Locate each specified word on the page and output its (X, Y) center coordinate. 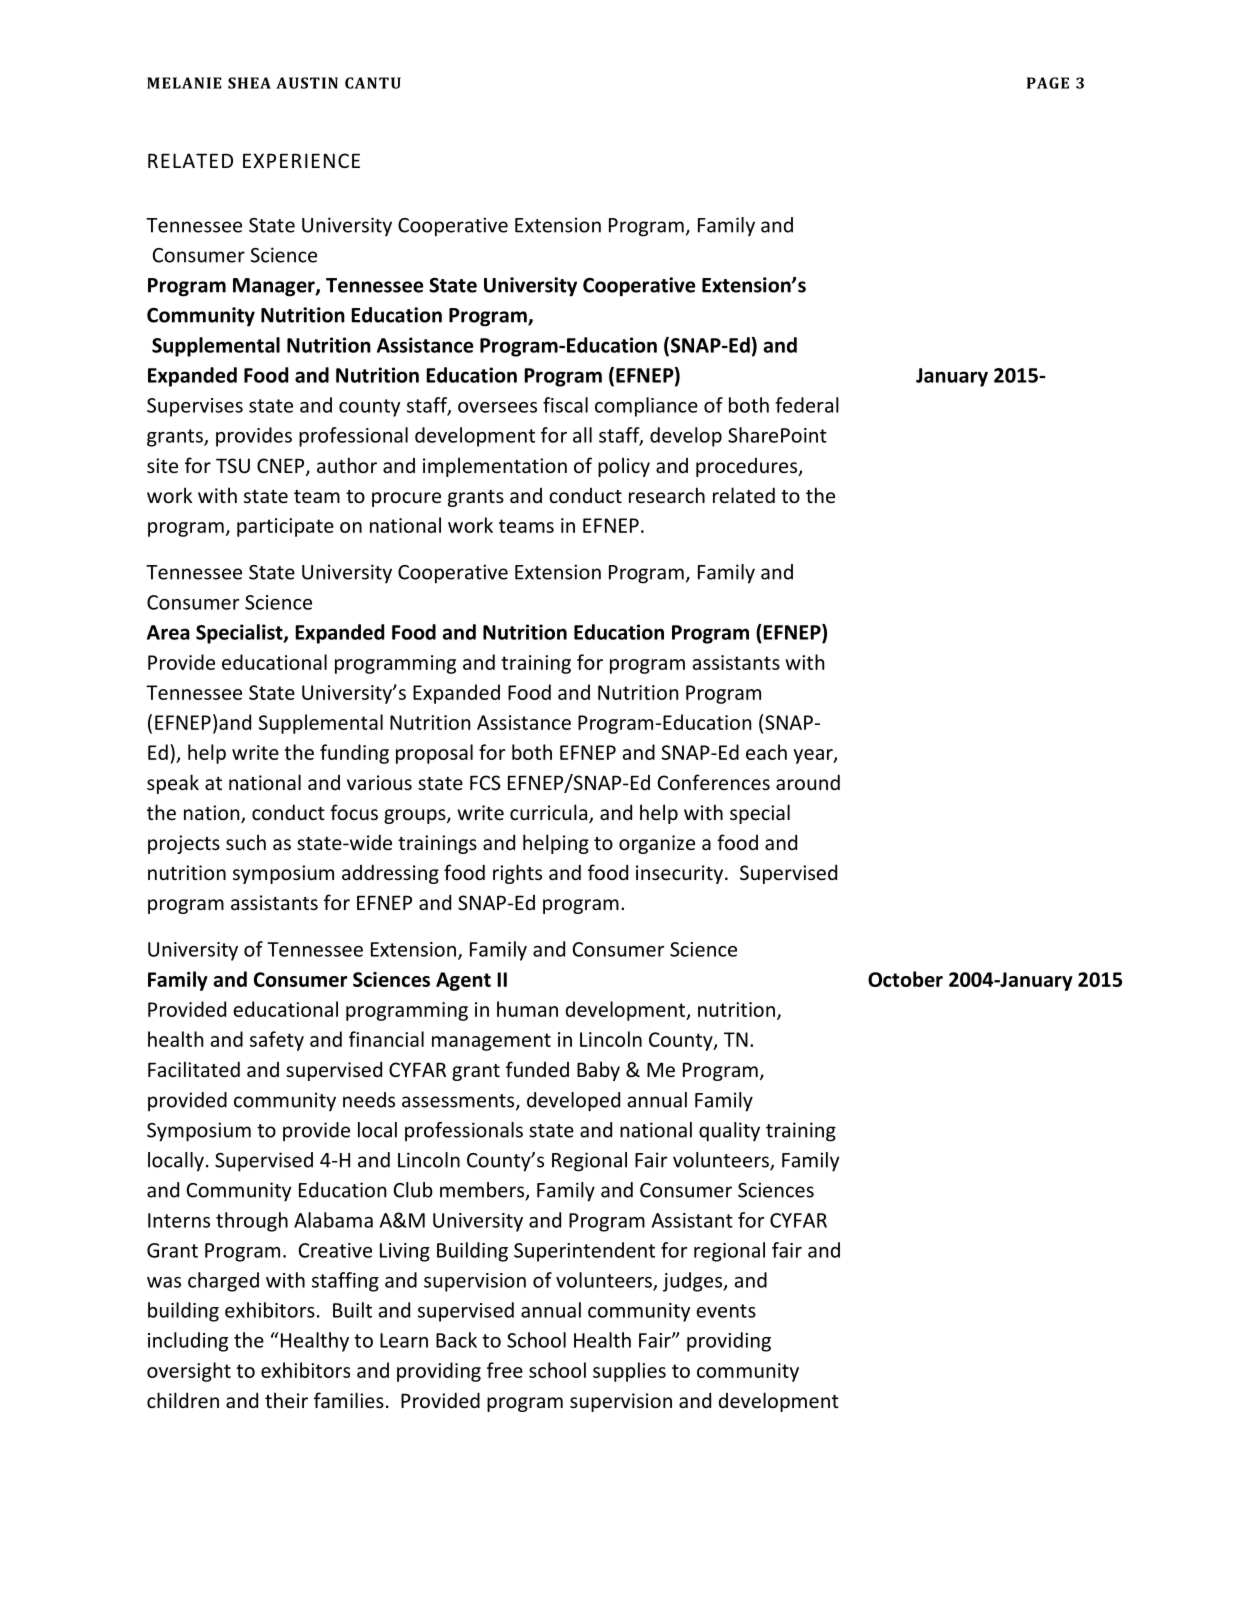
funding (354, 754)
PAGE (1048, 83)
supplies (629, 1372)
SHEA (249, 83)
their (286, 1400)
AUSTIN (307, 83)
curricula (550, 813)
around (808, 782)
